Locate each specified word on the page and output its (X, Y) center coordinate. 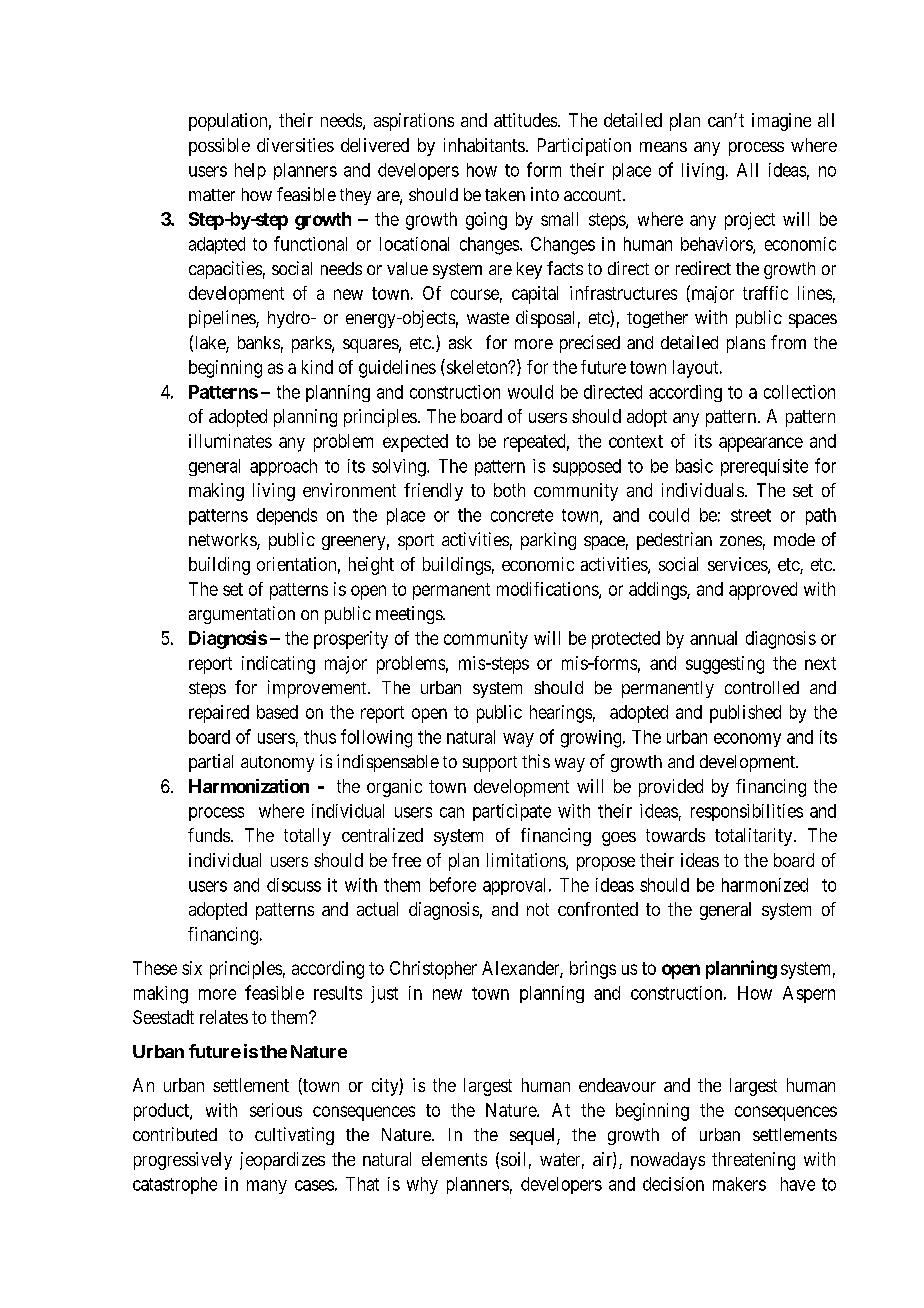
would (530, 392)
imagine (781, 122)
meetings (410, 615)
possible (219, 147)
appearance (761, 444)
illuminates (230, 441)
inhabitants (484, 145)
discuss (294, 885)
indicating (278, 665)
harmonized (765, 885)
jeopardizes (282, 1161)
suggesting (725, 665)
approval (516, 886)
